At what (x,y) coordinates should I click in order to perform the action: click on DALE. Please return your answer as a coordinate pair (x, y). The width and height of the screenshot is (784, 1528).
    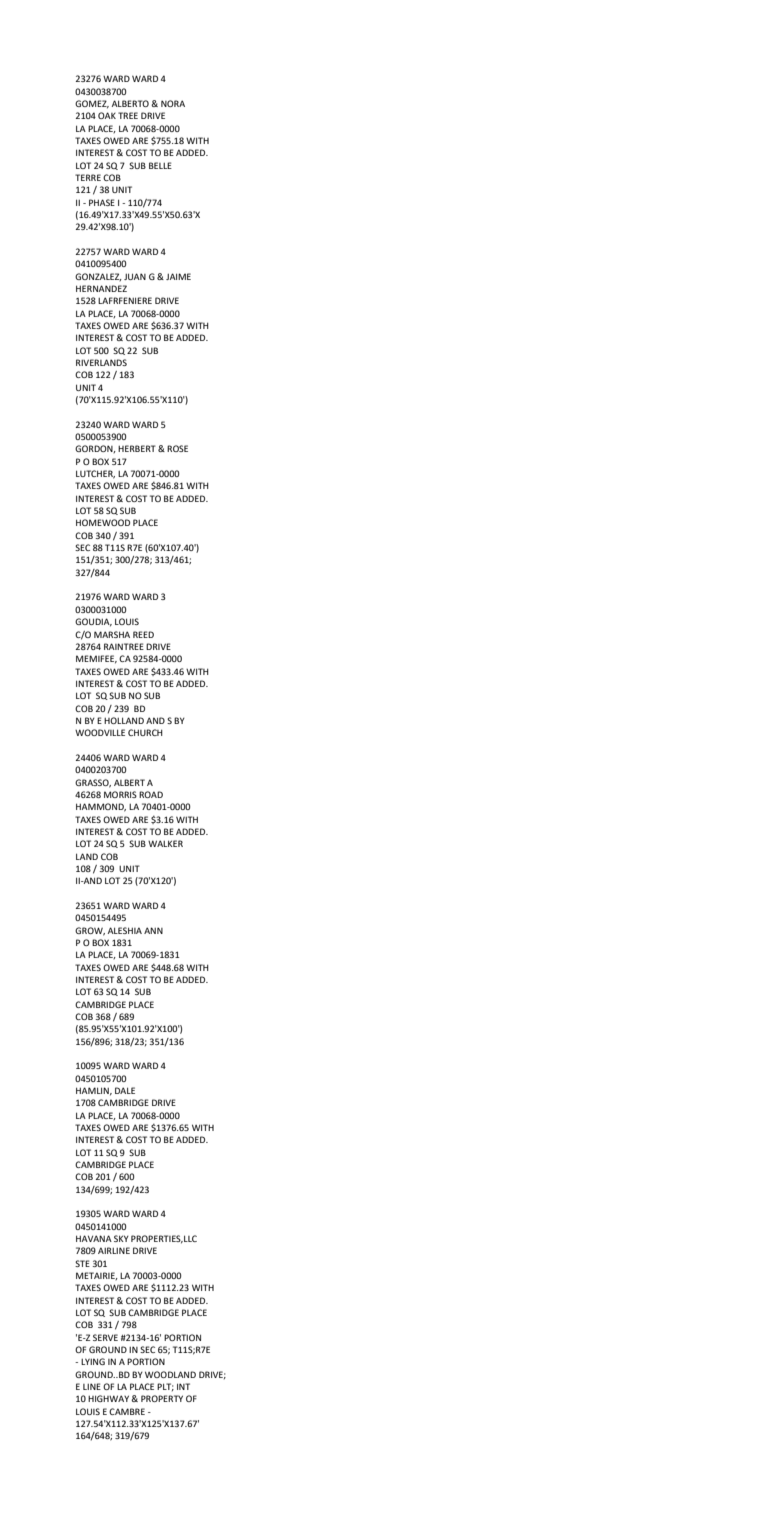
    Looking at the image, I should click on (125, 1090).
